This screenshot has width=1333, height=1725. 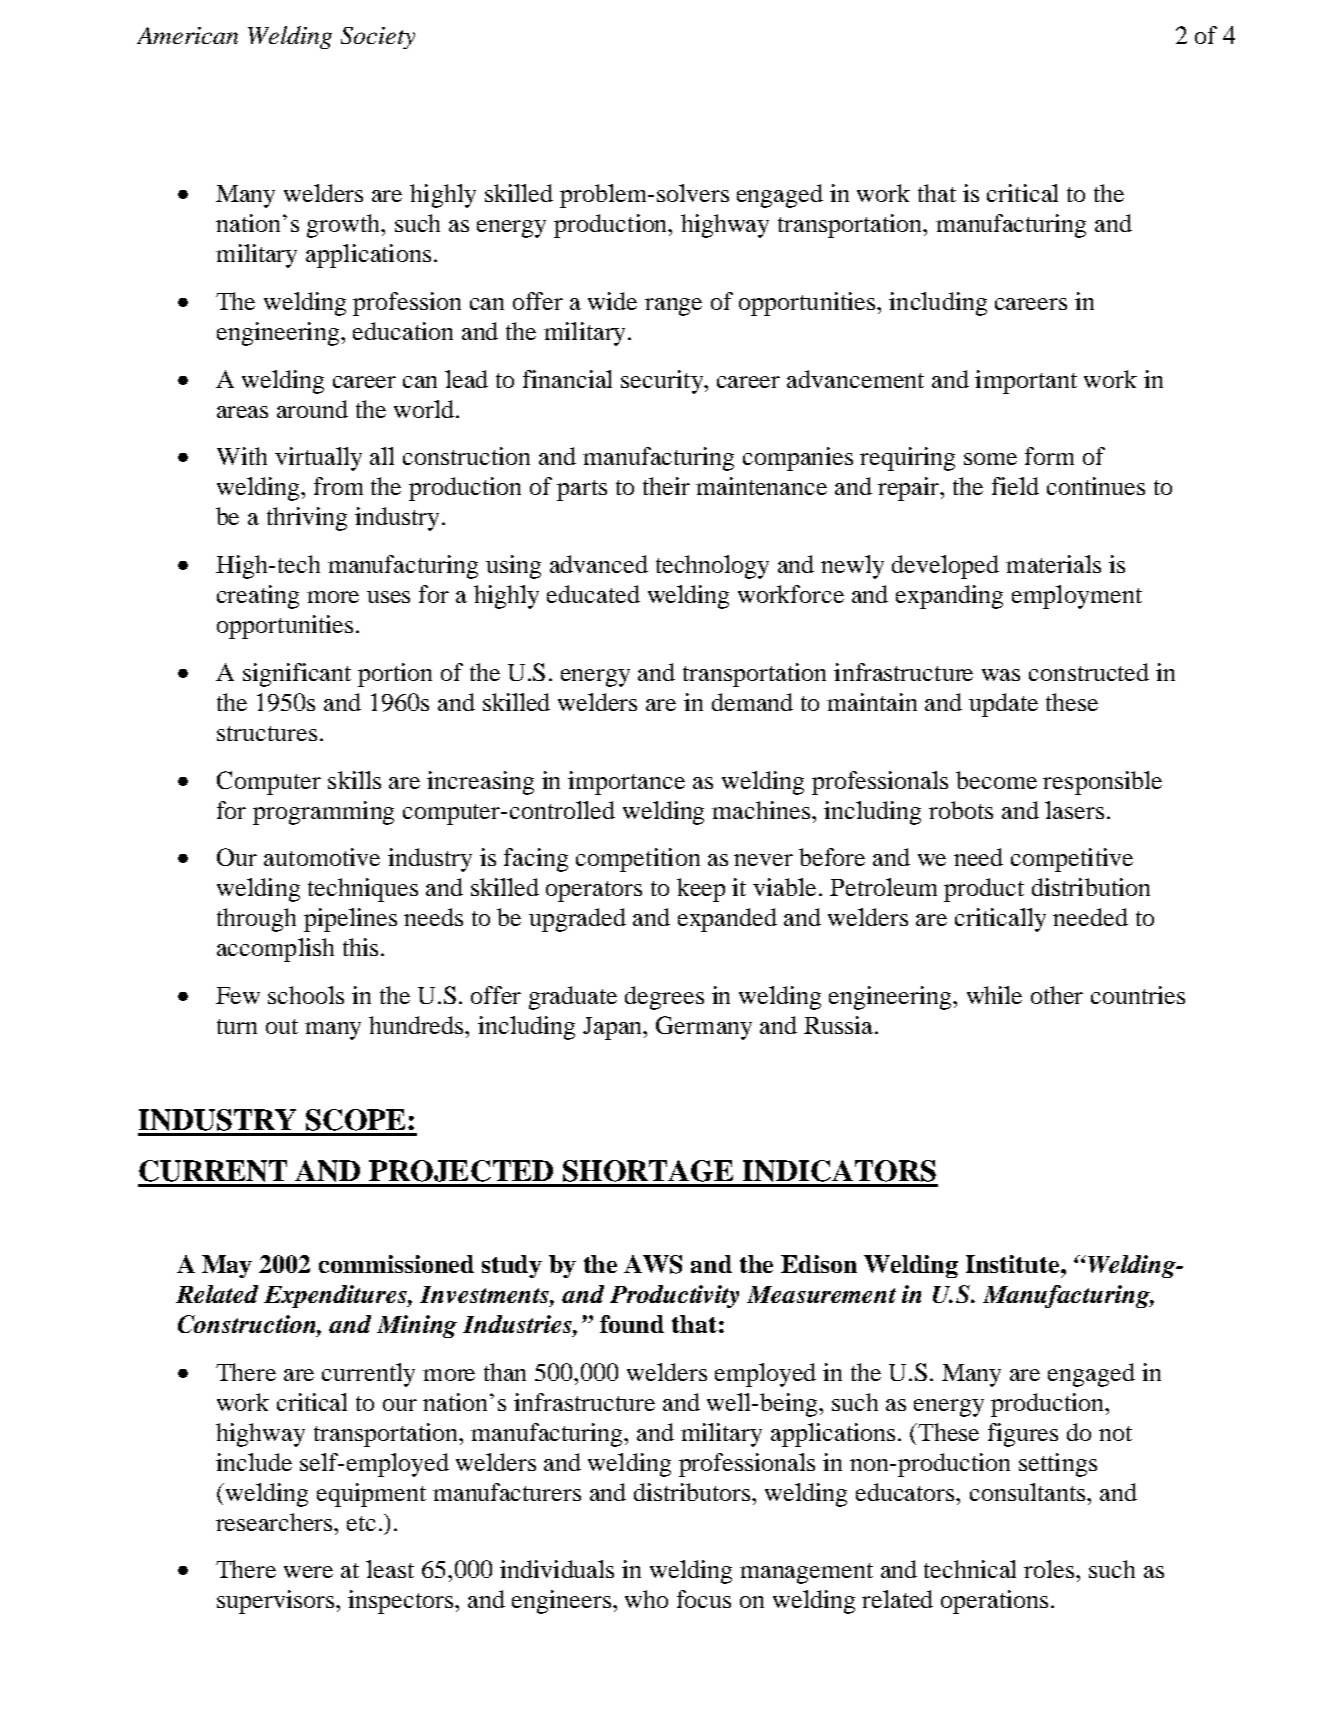 I want to click on important, so click(x=1026, y=382).
